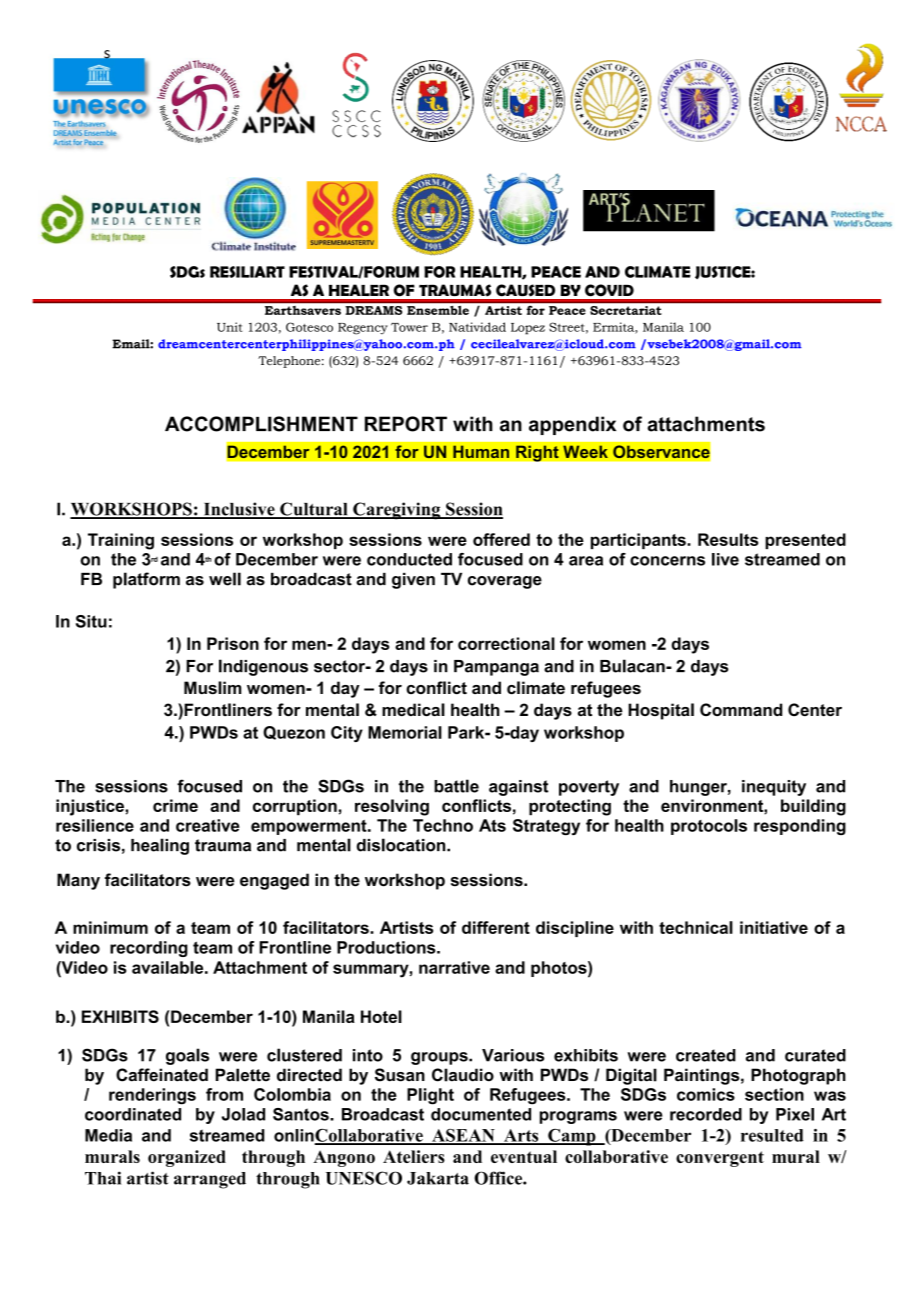 The image size is (924, 1308). Describe the element at coordinates (175, 805) in the screenshot. I see `crime` at that location.
